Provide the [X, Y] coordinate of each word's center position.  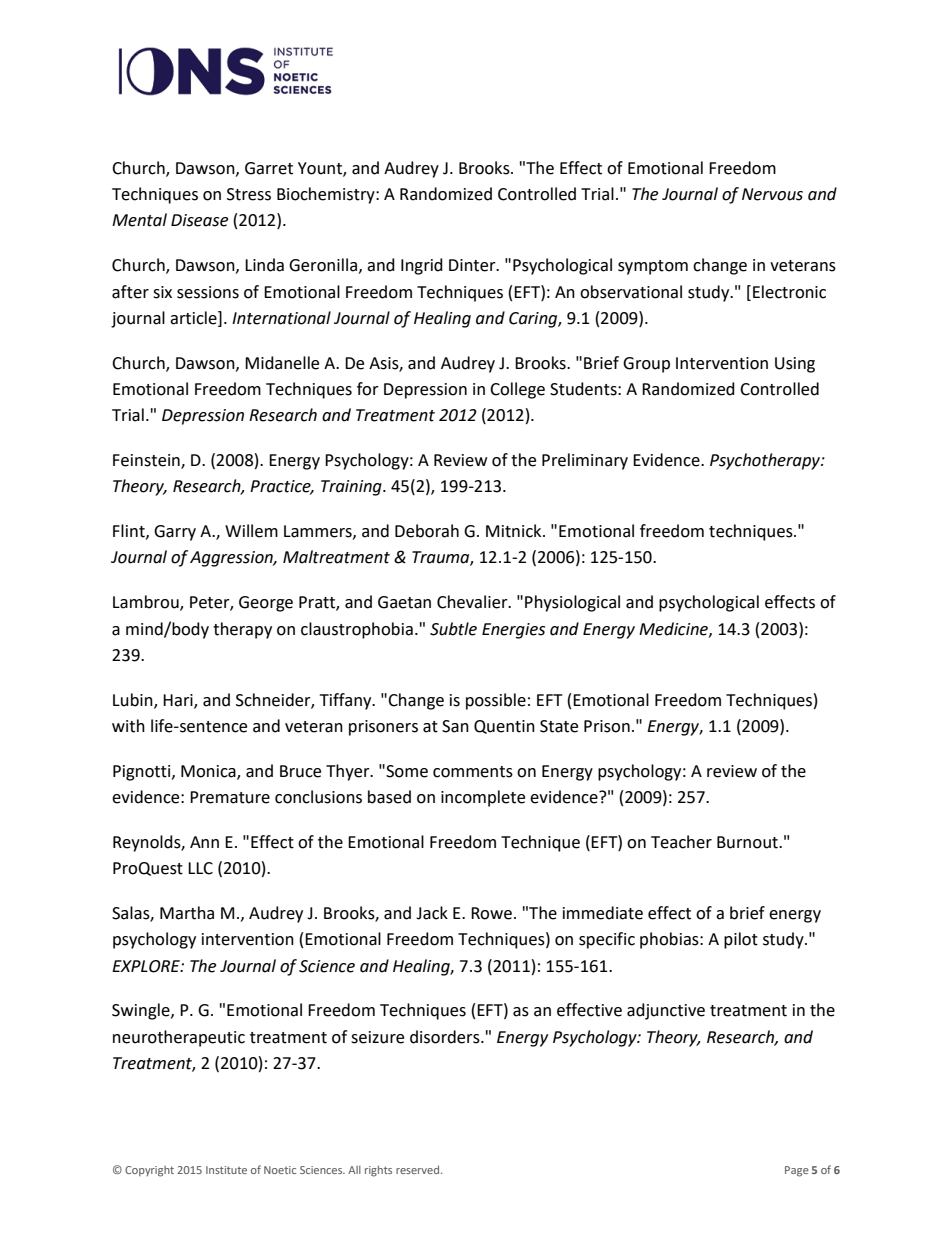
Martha [187, 913]
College [517, 390]
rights [378, 1171]
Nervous [772, 194]
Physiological [572, 603]
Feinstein [147, 461]
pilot [741, 940]
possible [496, 701]
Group [646, 365]
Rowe [491, 913]
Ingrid [422, 266]
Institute [226, 1170]
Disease [199, 220]
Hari [179, 701]
